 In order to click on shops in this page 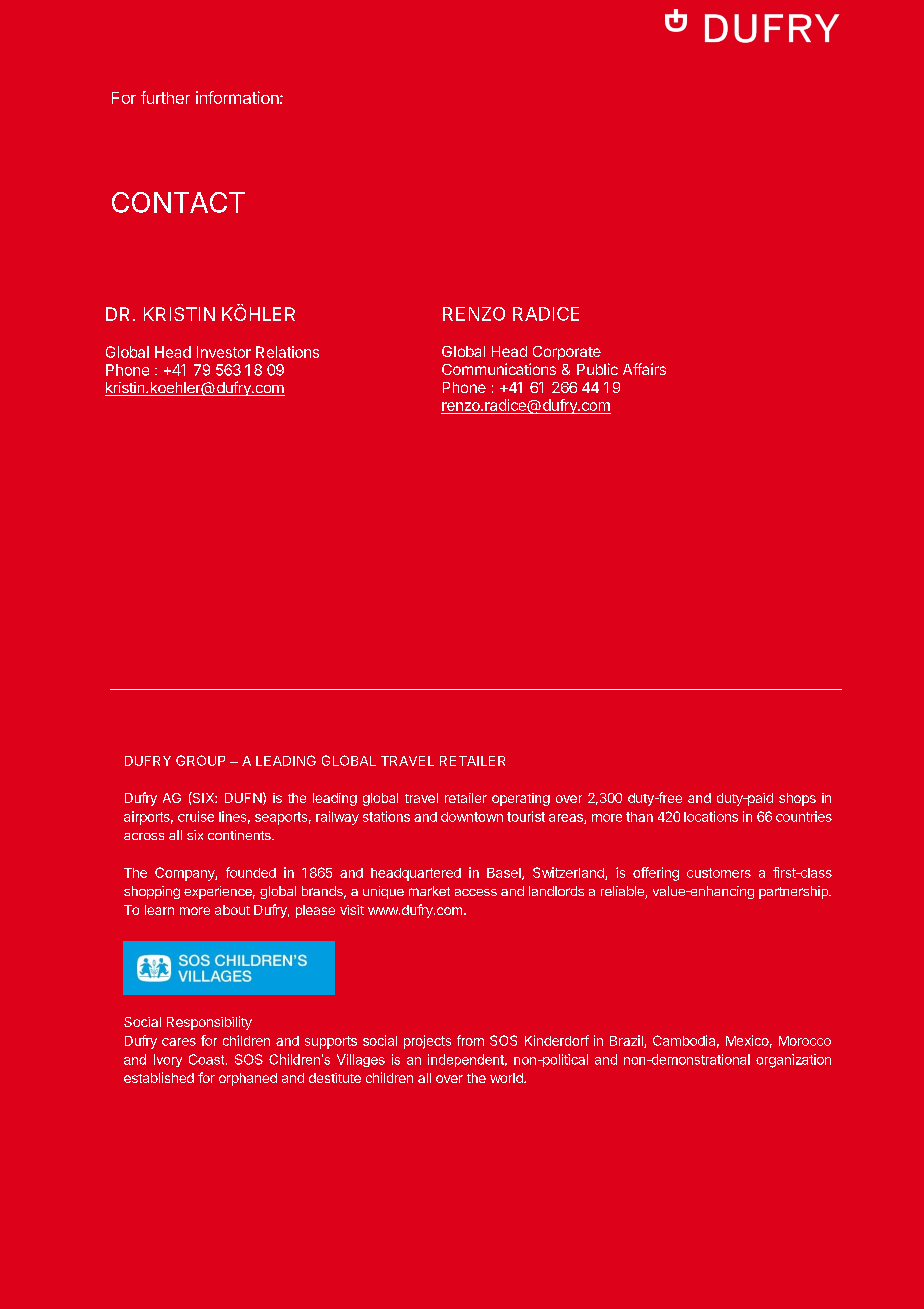, I will do `click(797, 799)`.
